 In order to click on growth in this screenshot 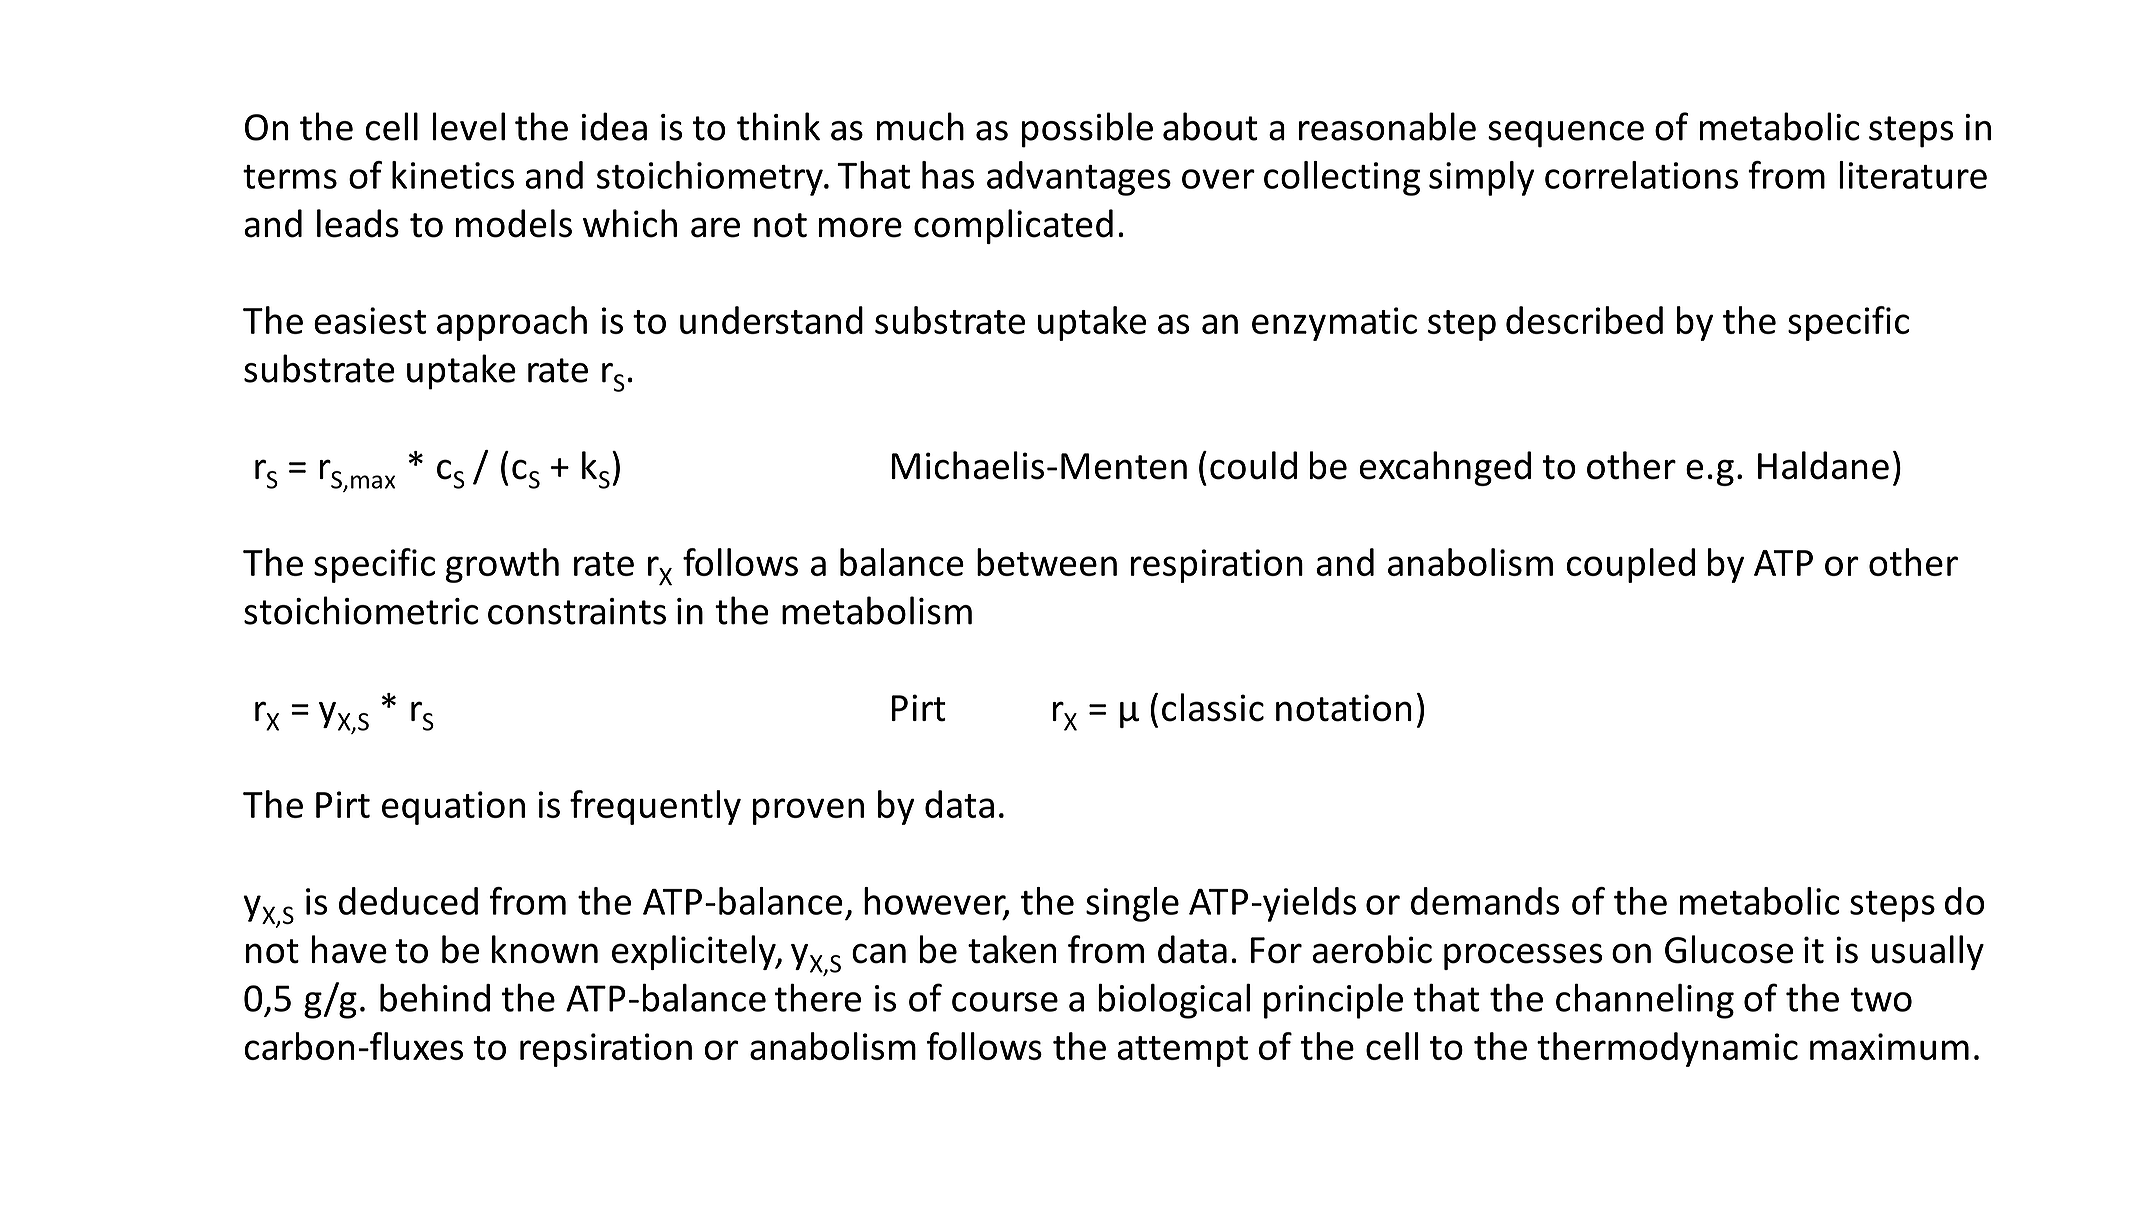, I will do `click(502, 565)`.
